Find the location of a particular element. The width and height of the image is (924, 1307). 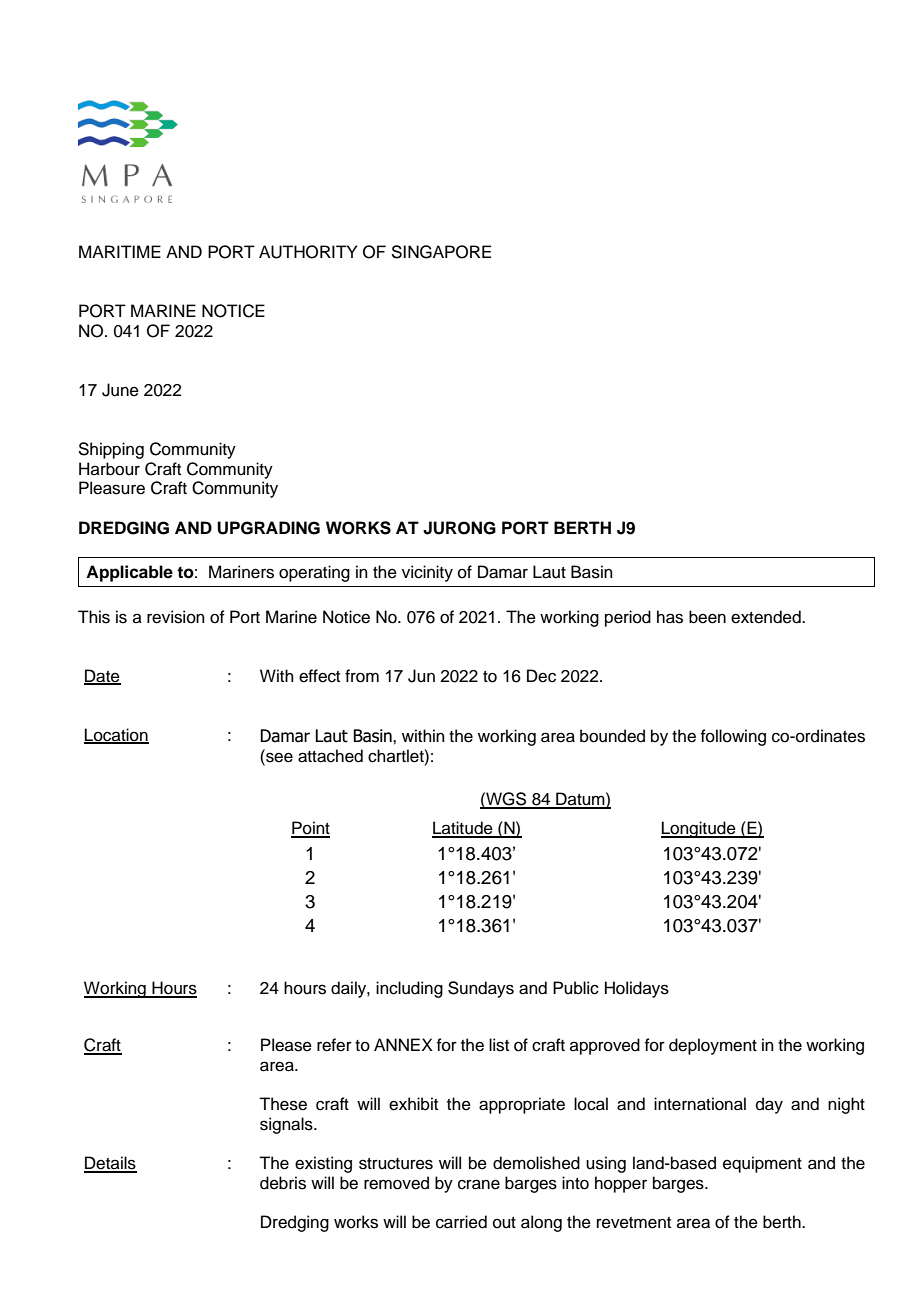

AUTHORITY is located at coordinates (308, 252).
